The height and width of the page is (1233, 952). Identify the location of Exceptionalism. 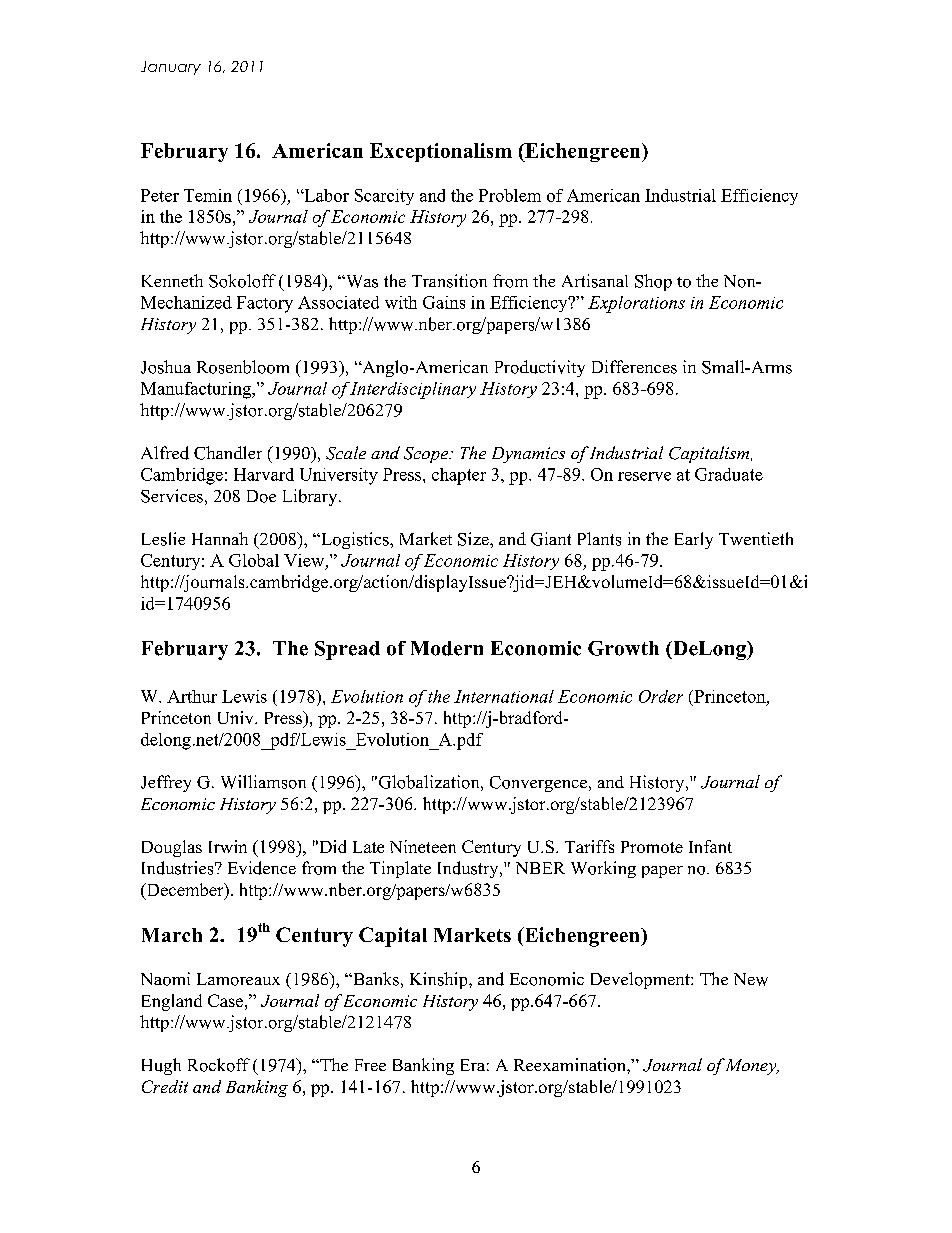
(441, 152).
